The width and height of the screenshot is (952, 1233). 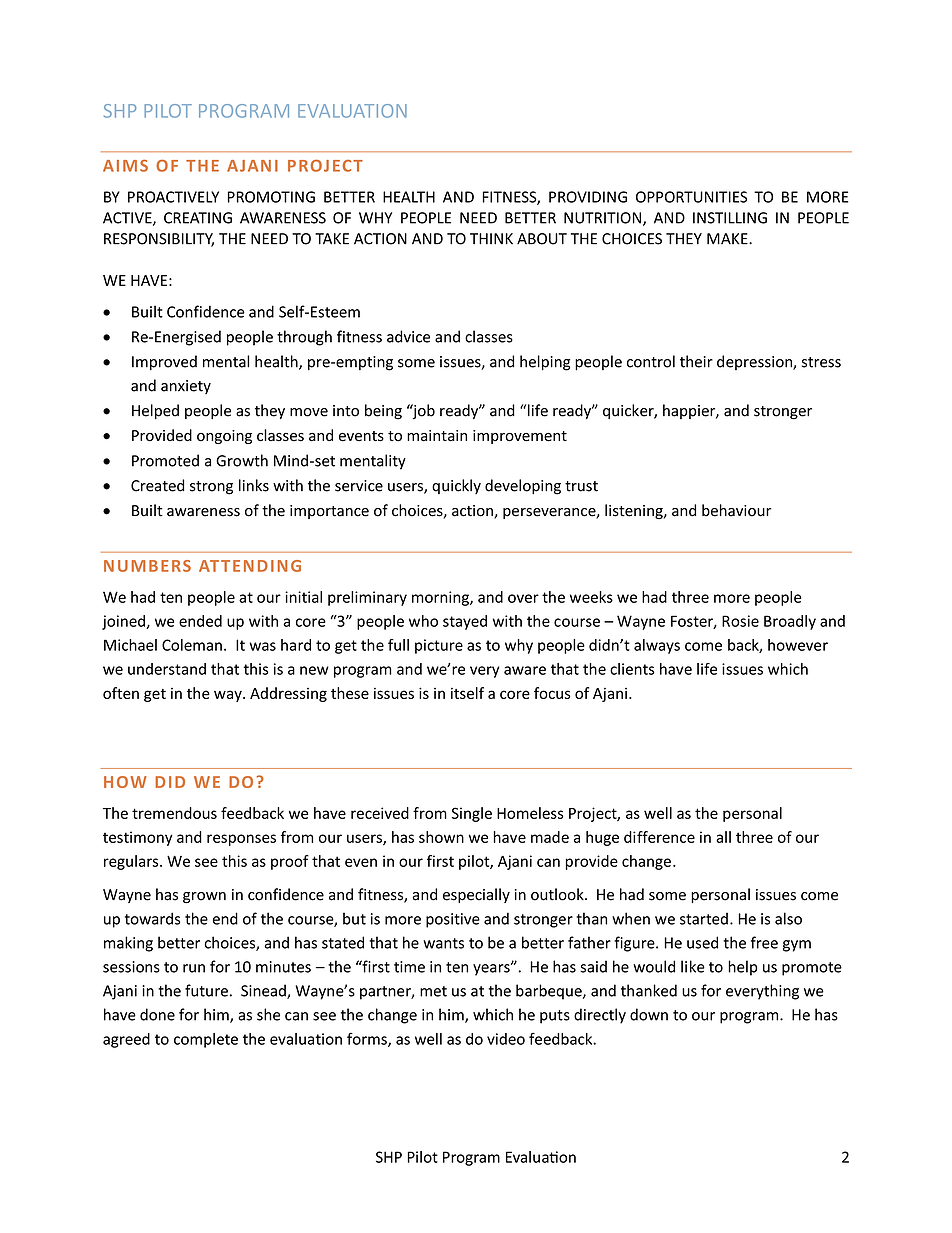 I want to click on future, so click(x=206, y=990).
